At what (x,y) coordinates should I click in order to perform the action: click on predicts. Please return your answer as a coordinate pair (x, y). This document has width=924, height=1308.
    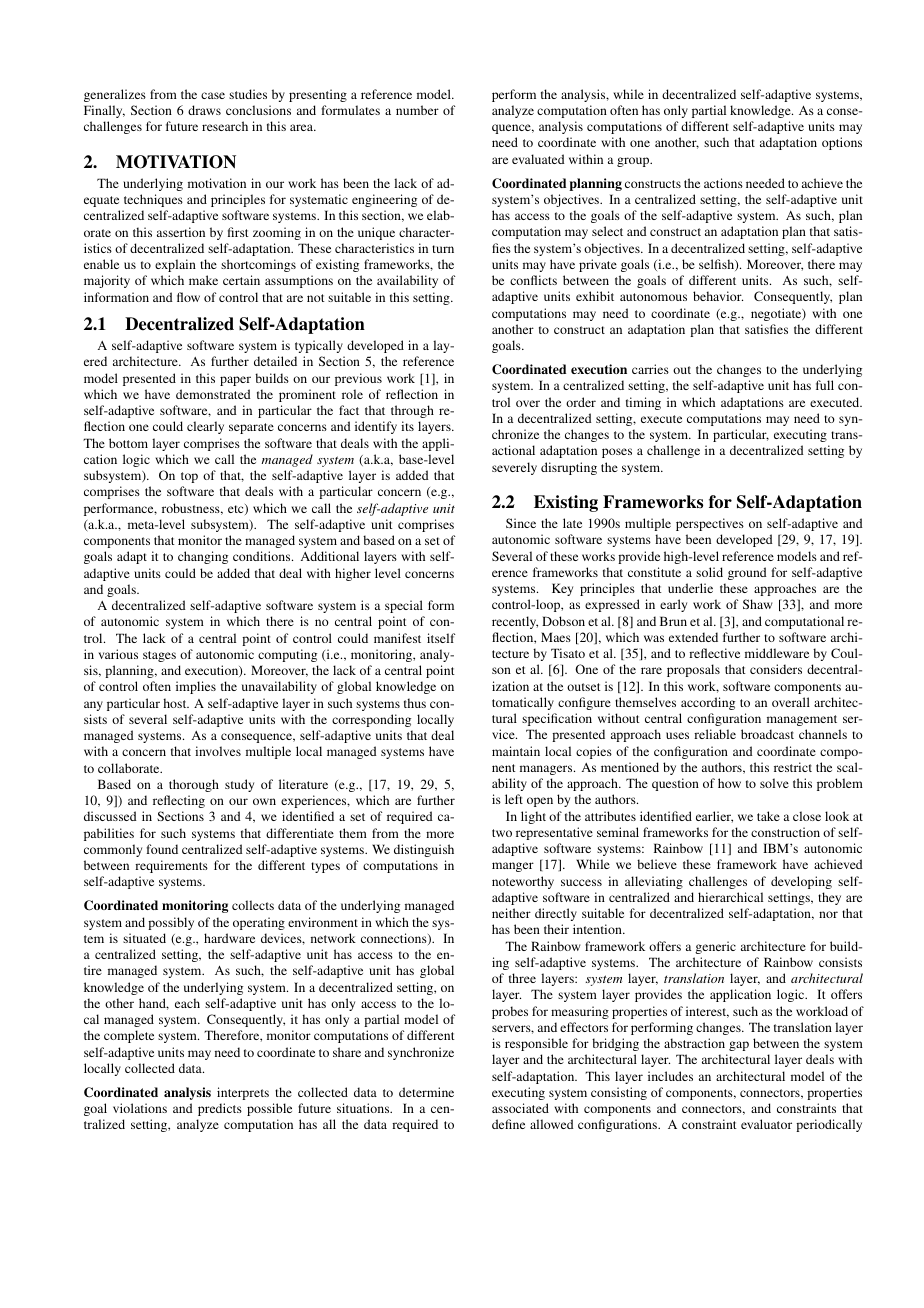
    Looking at the image, I should click on (220, 1109).
